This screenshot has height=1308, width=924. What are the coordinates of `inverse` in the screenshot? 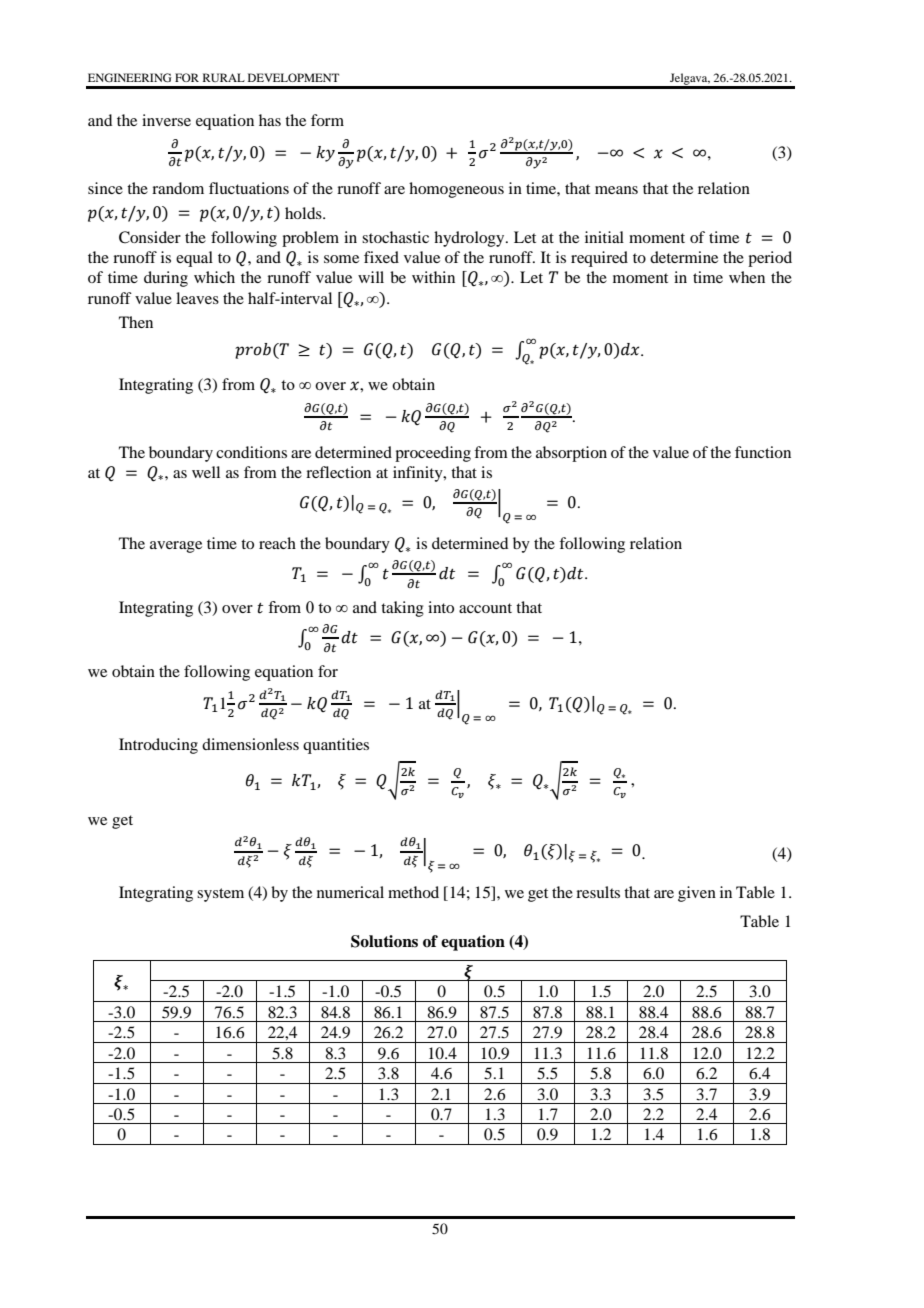 It's located at (166, 120).
